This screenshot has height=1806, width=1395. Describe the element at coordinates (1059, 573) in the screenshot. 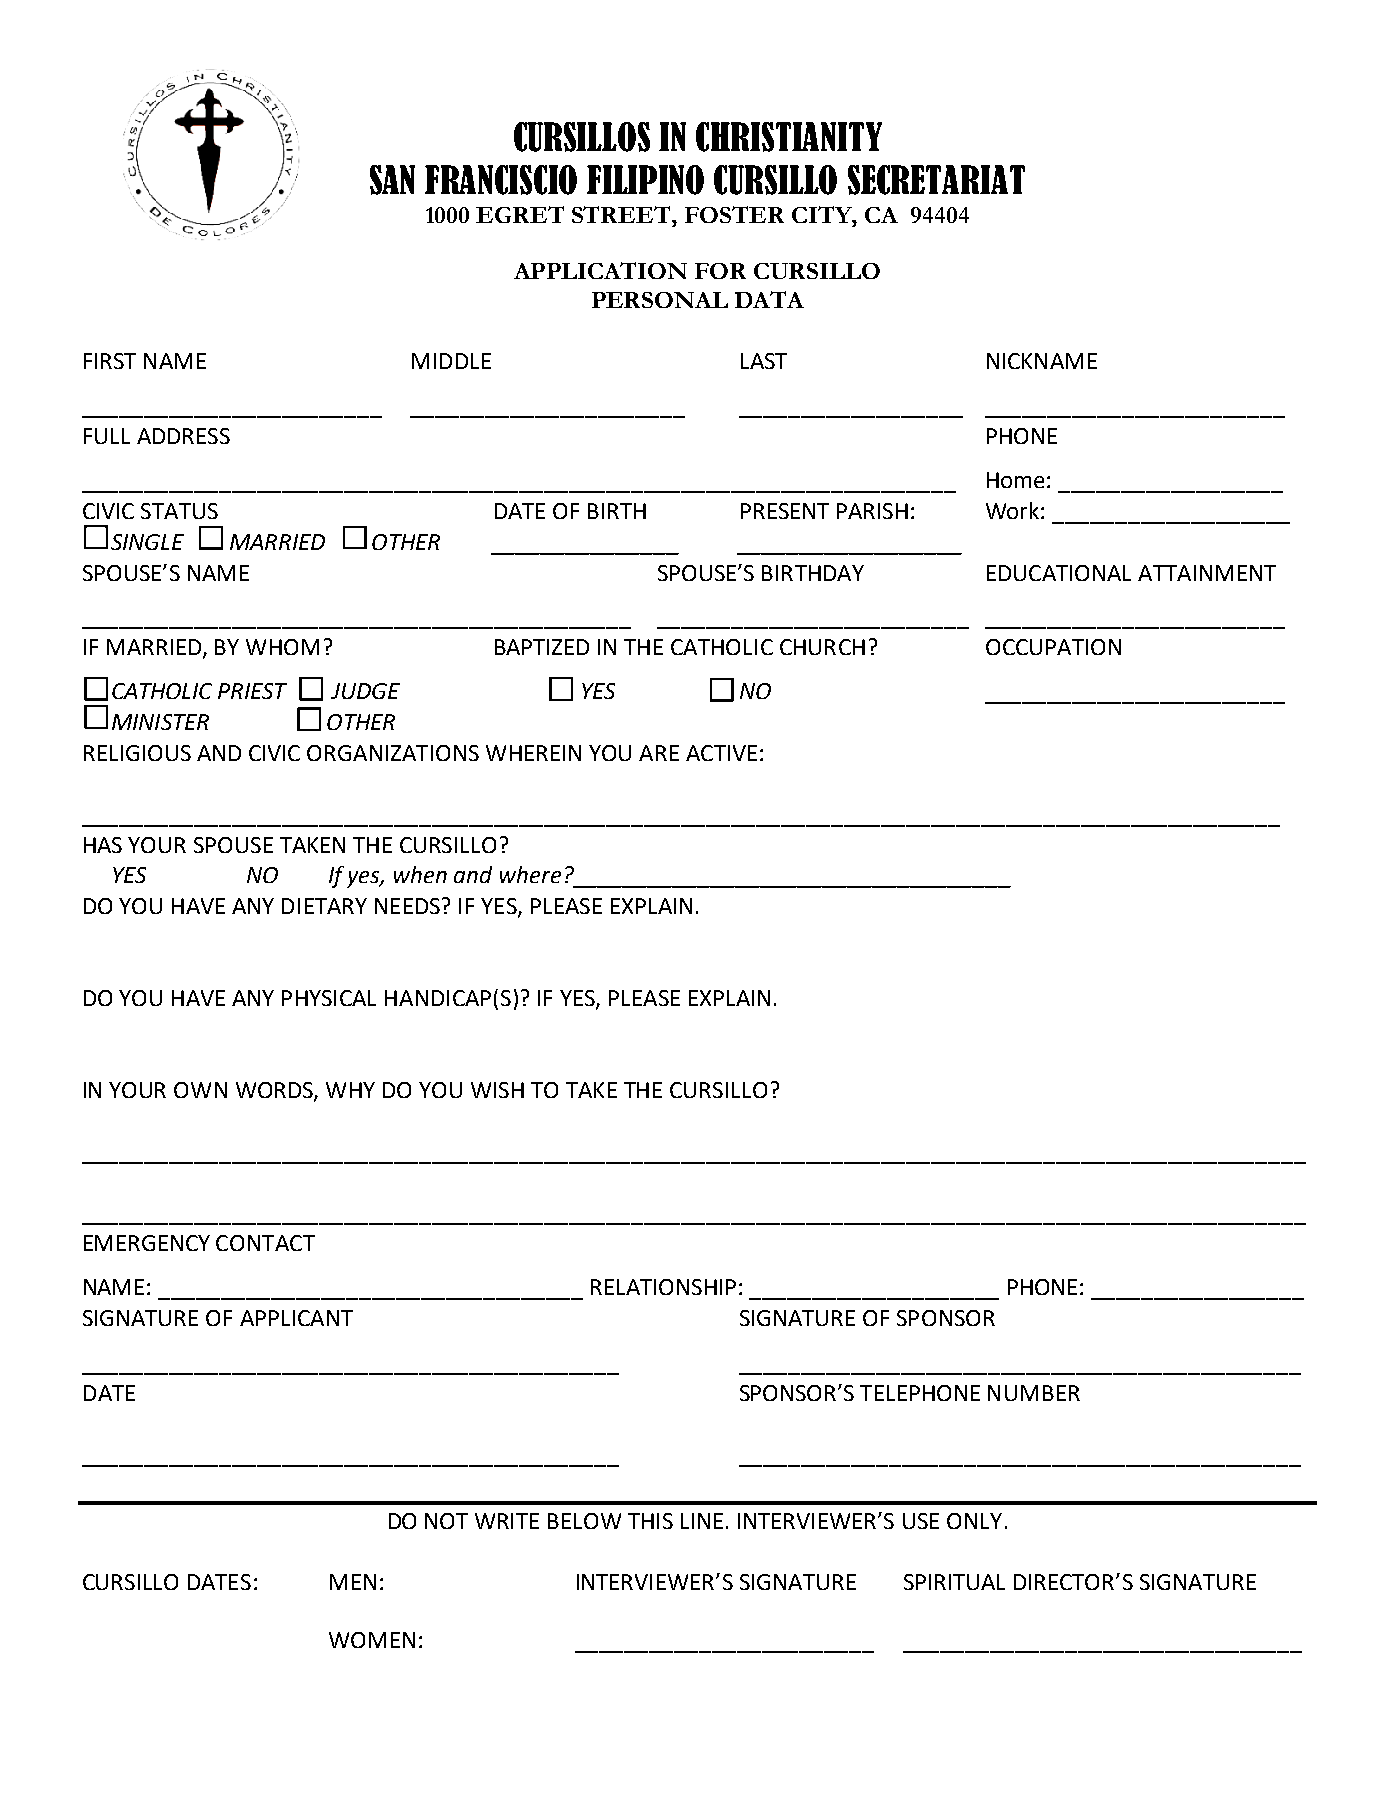

I see `EDUCATIONAL` at that location.
